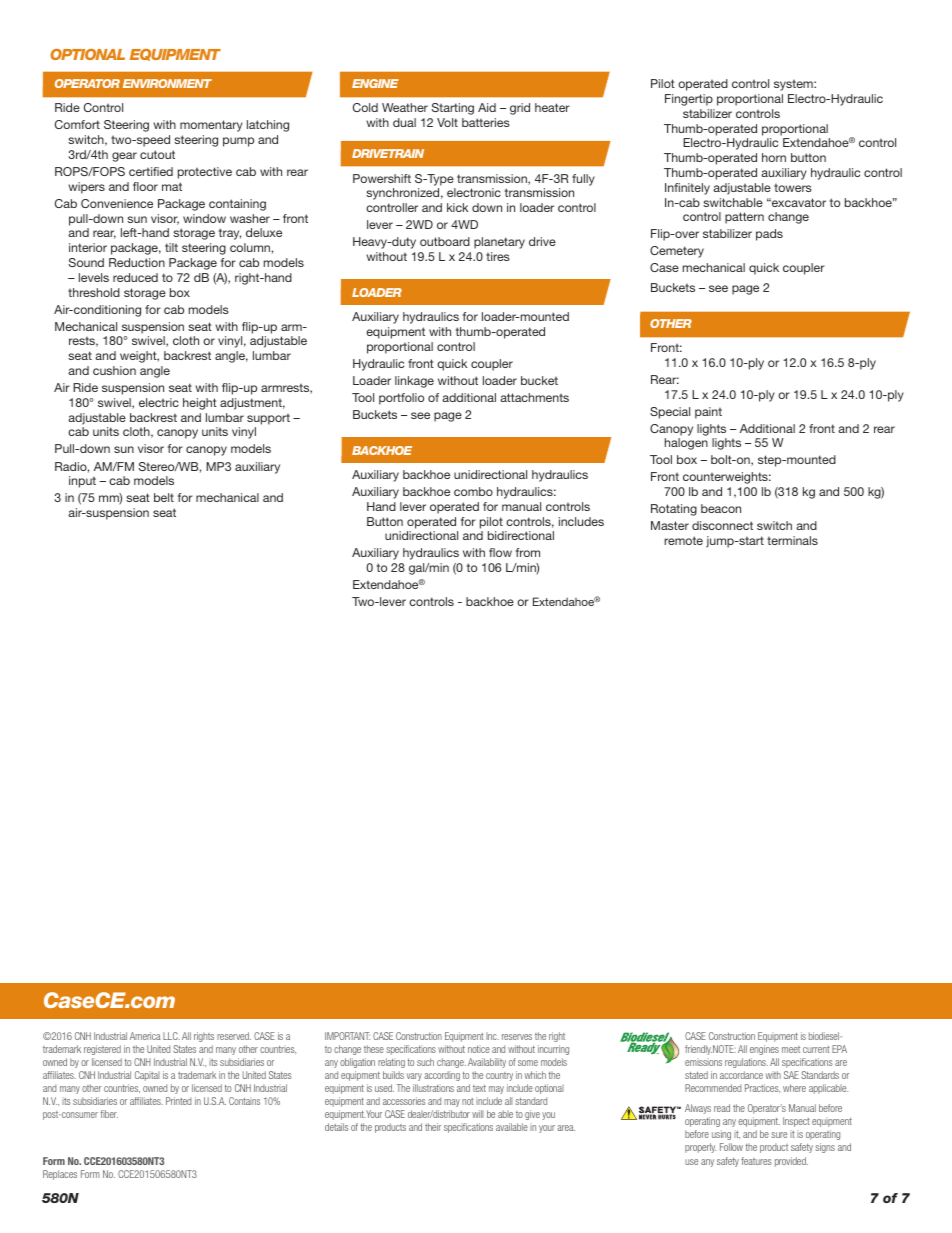 This image has width=952, height=1233. Describe the element at coordinates (447, 122) in the image. I see `Volt` at that location.
